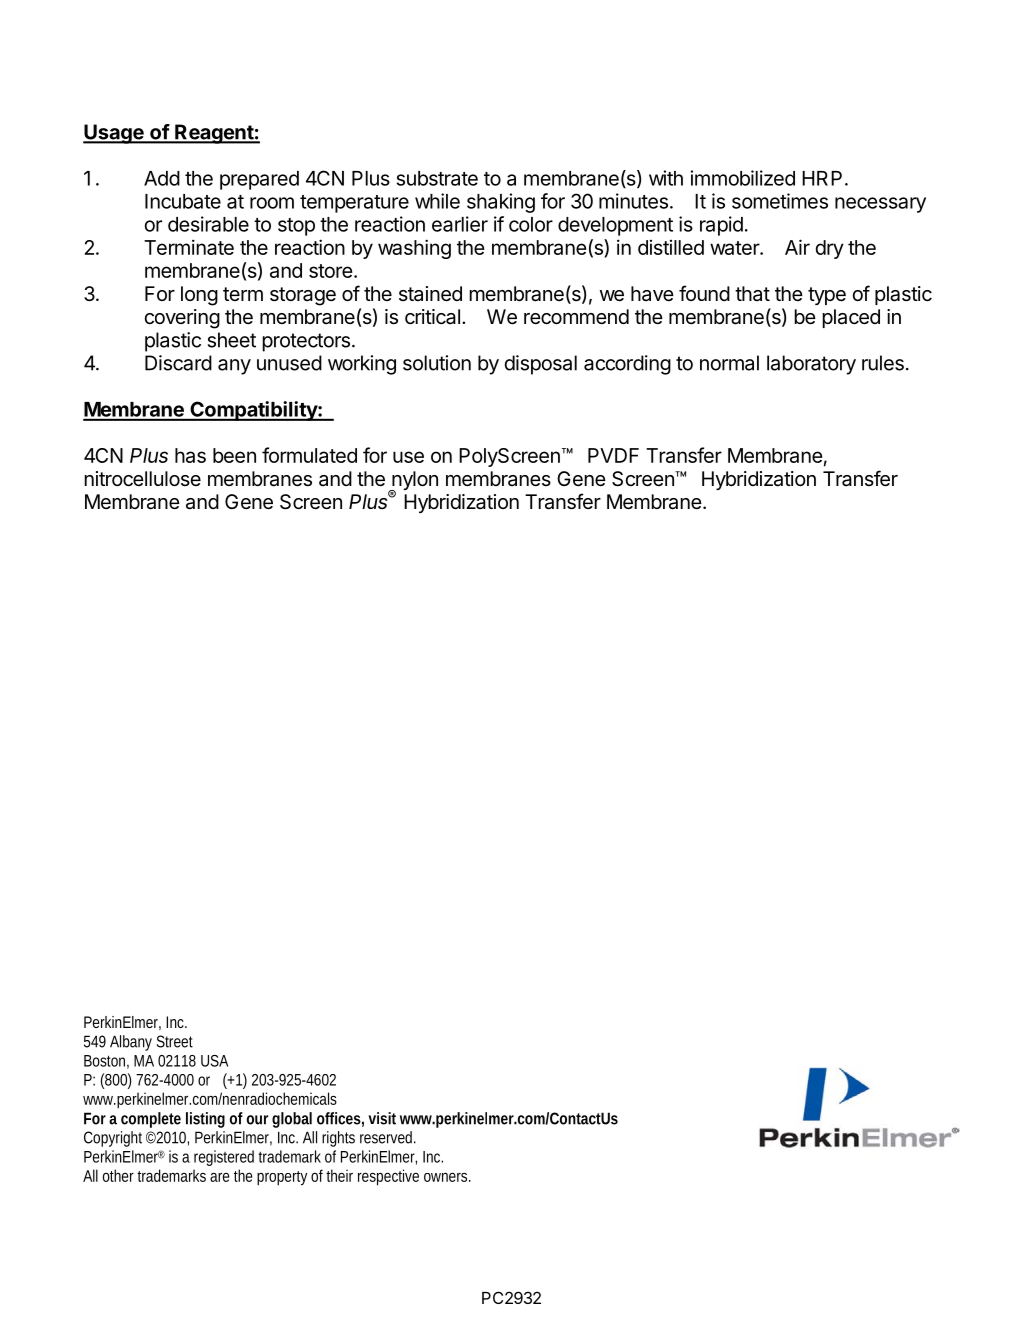  I want to click on PVDF, so click(613, 455).
